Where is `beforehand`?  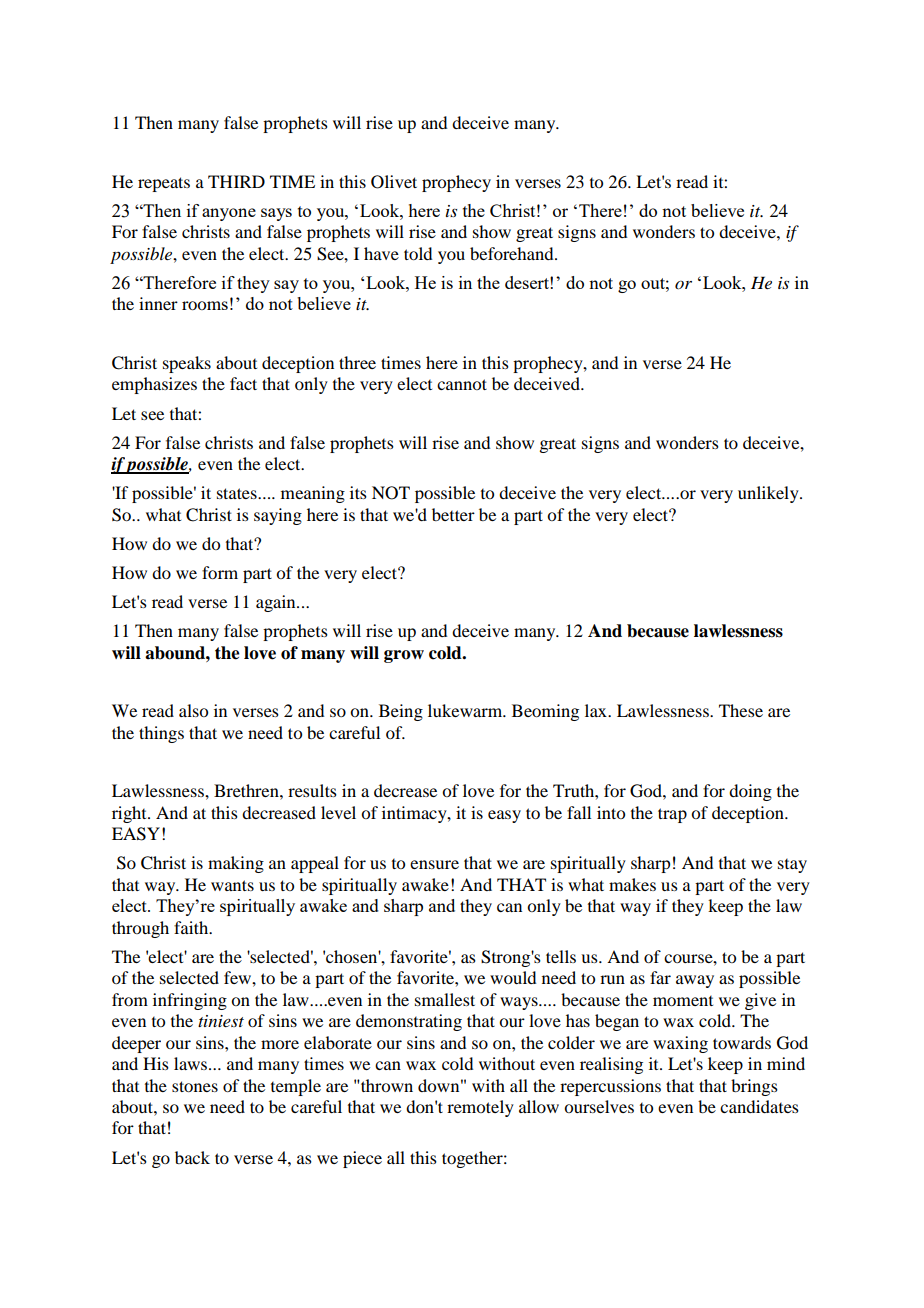
beforehand is located at coordinates (513, 253).
